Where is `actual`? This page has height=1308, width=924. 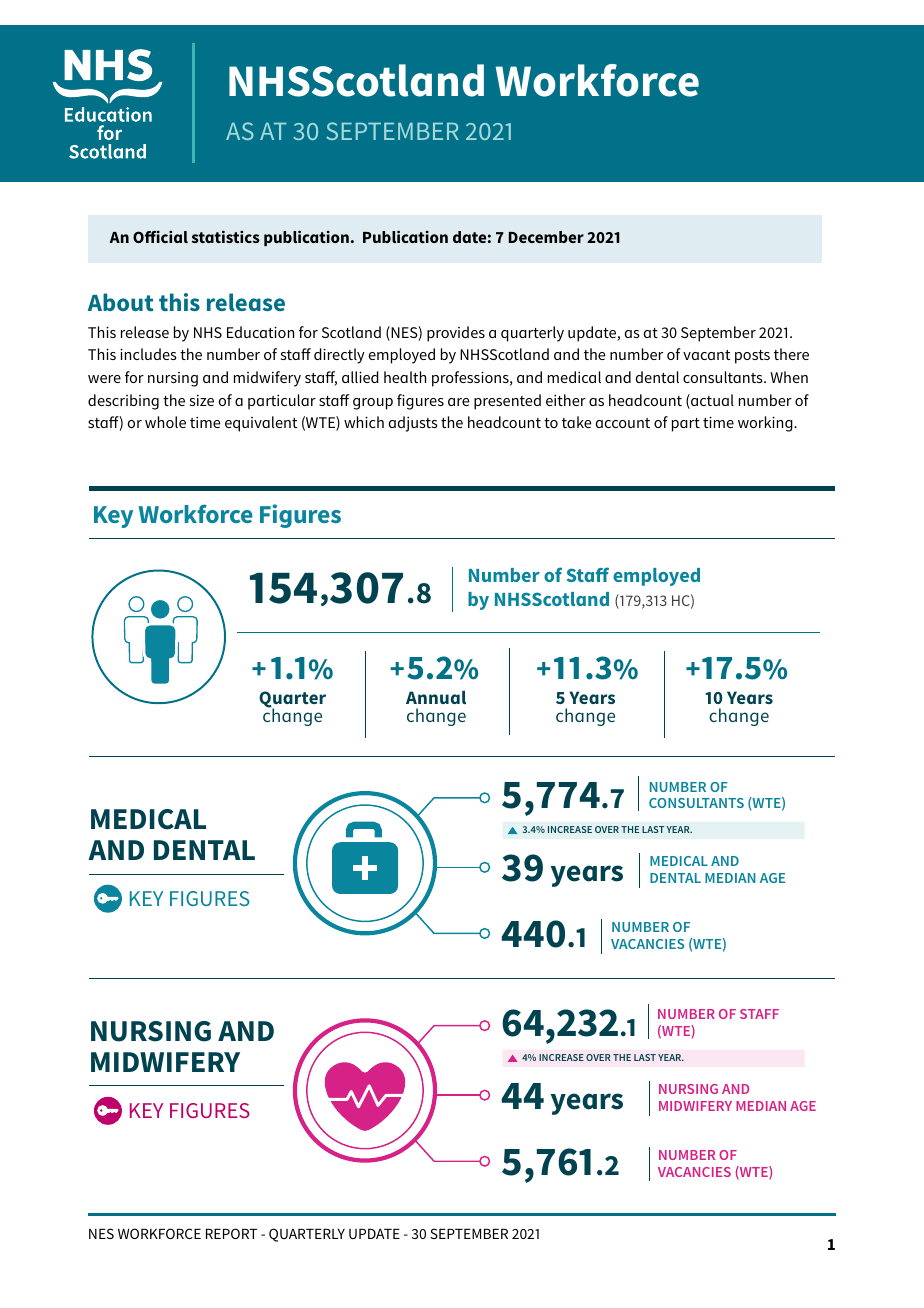
actual is located at coordinates (711, 401).
